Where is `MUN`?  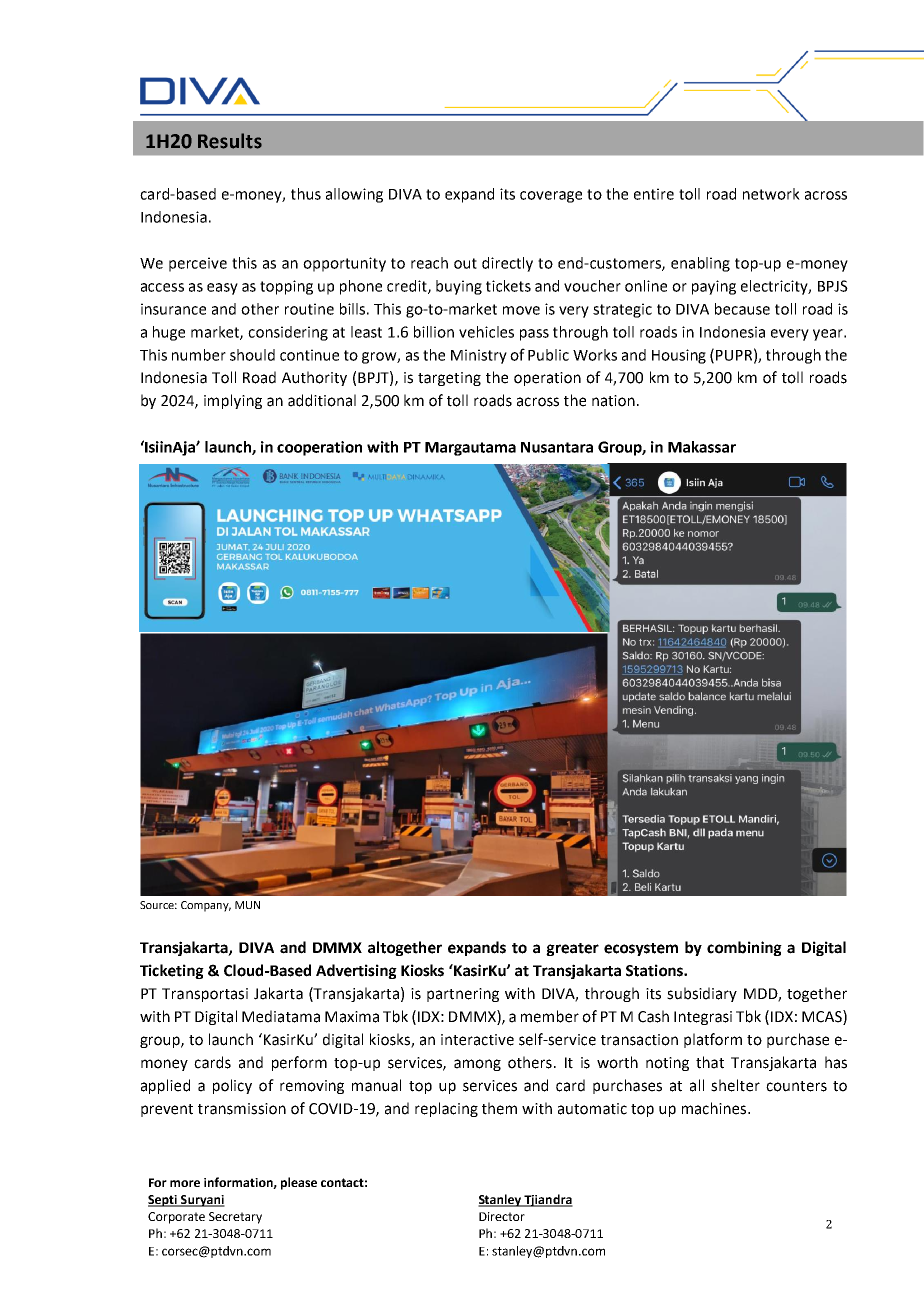 MUN is located at coordinates (247, 905).
